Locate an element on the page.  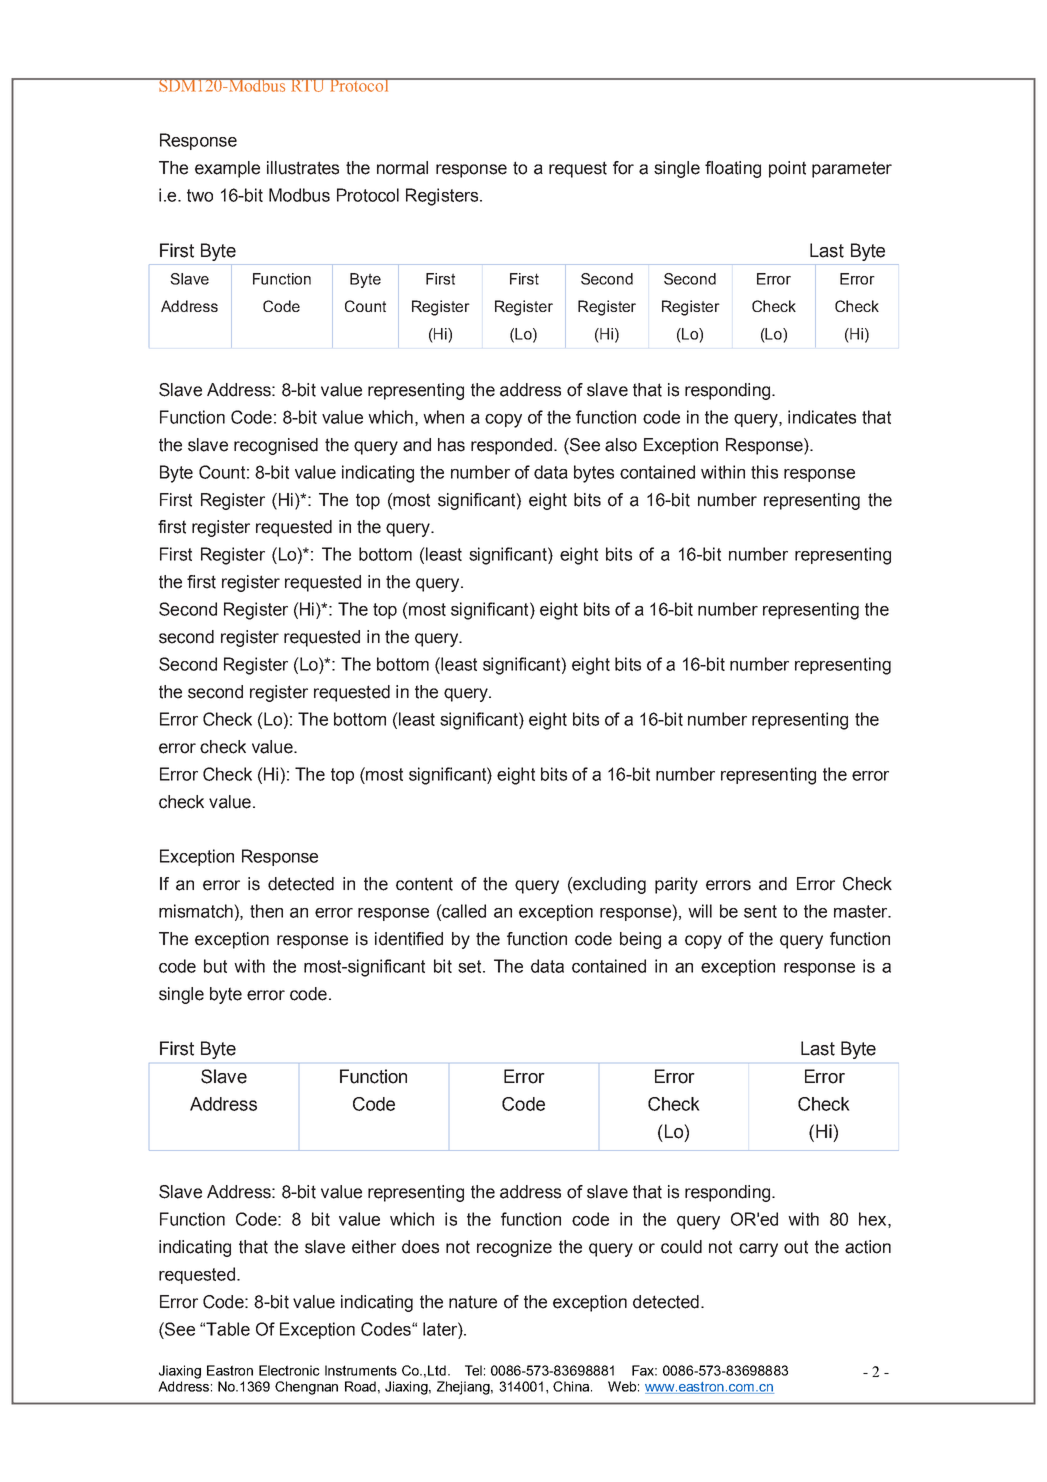
Electronic is located at coordinates (289, 1370).
